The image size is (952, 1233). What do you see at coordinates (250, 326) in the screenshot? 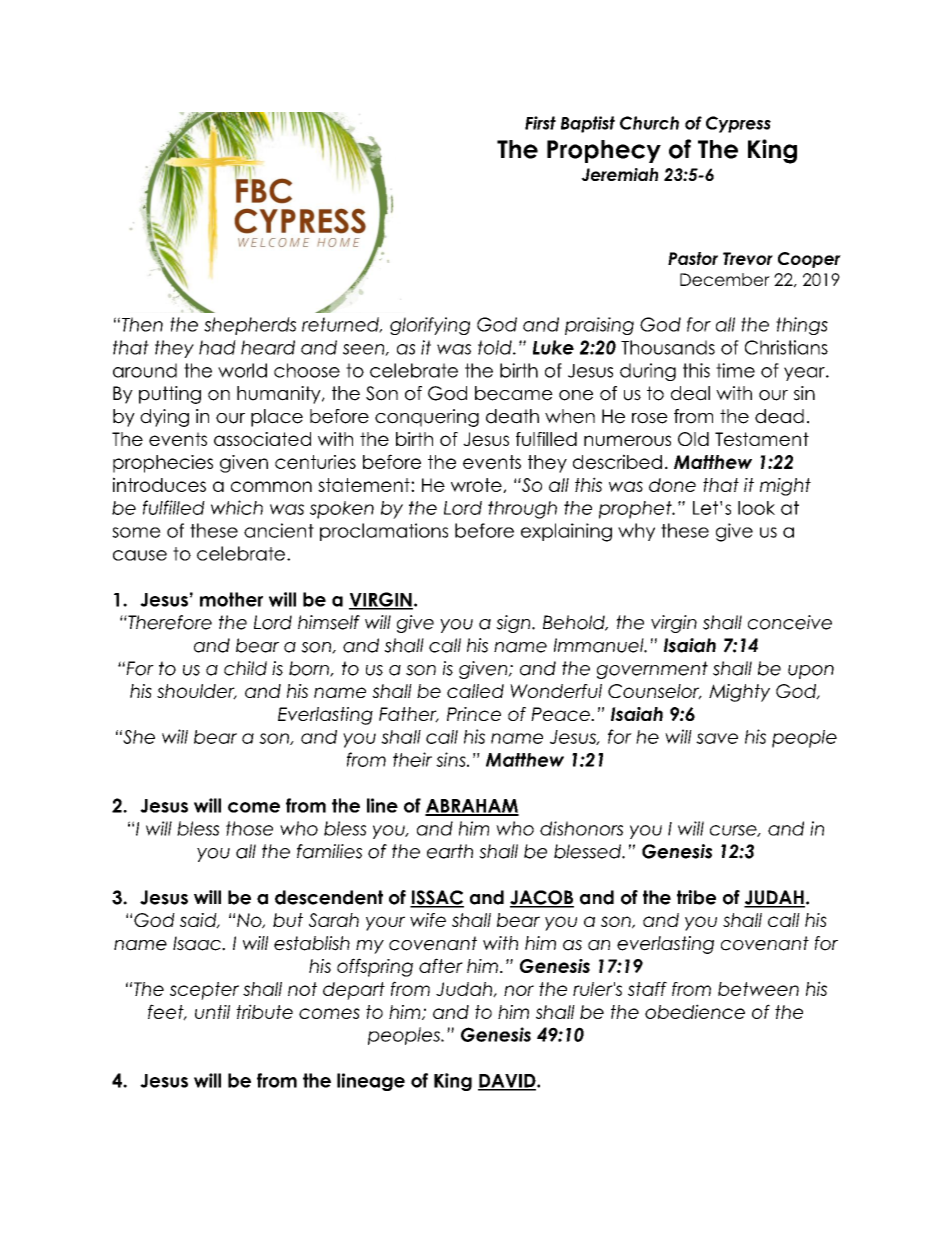
I see `shepherds` at bounding box center [250, 326].
